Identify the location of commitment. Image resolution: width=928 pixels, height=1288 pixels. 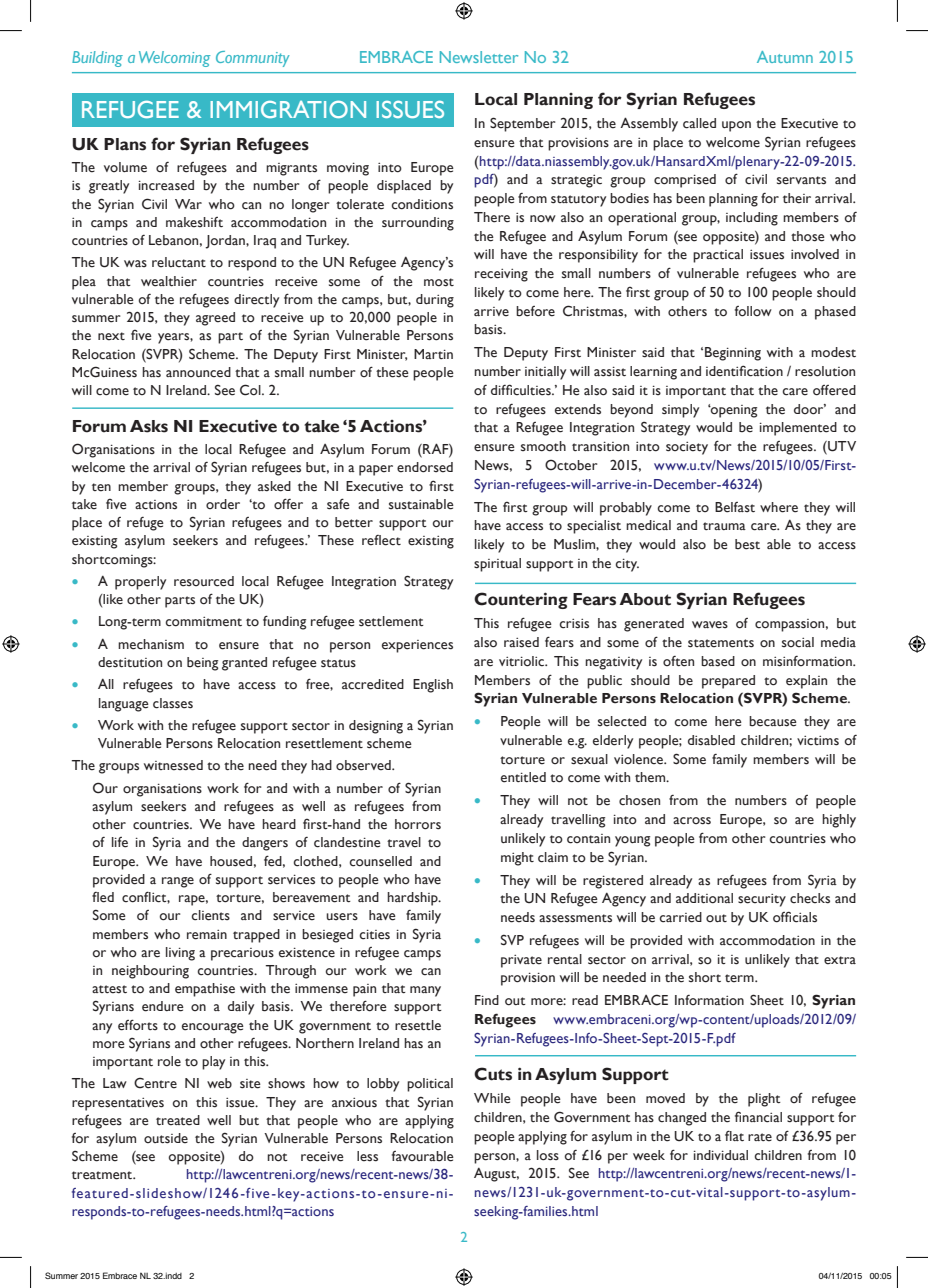
(203, 621).
